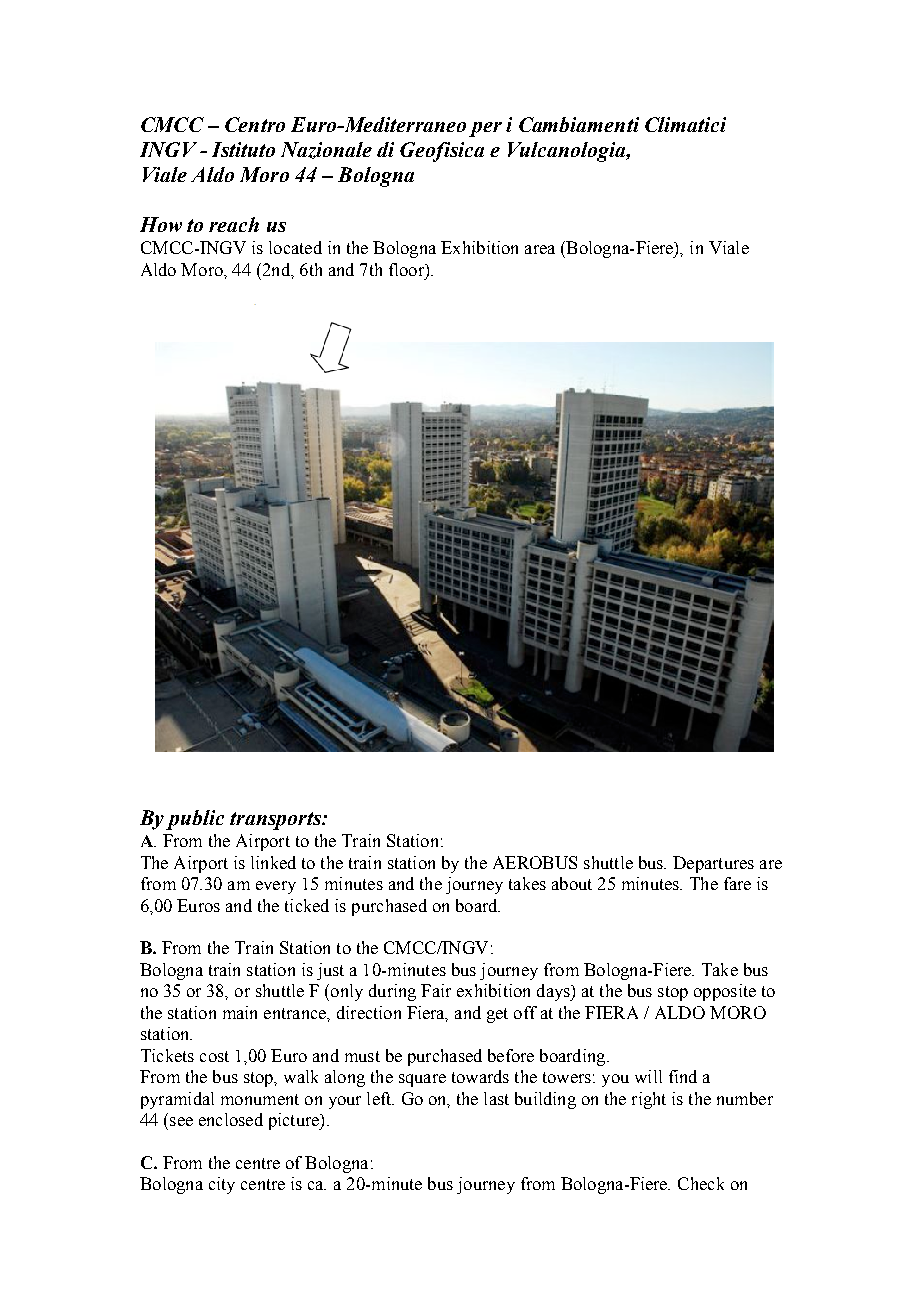 The width and height of the screenshot is (924, 1308). Describe the element at coordinates (436, 990) in the screenshot. I see `Fair` at that location.
